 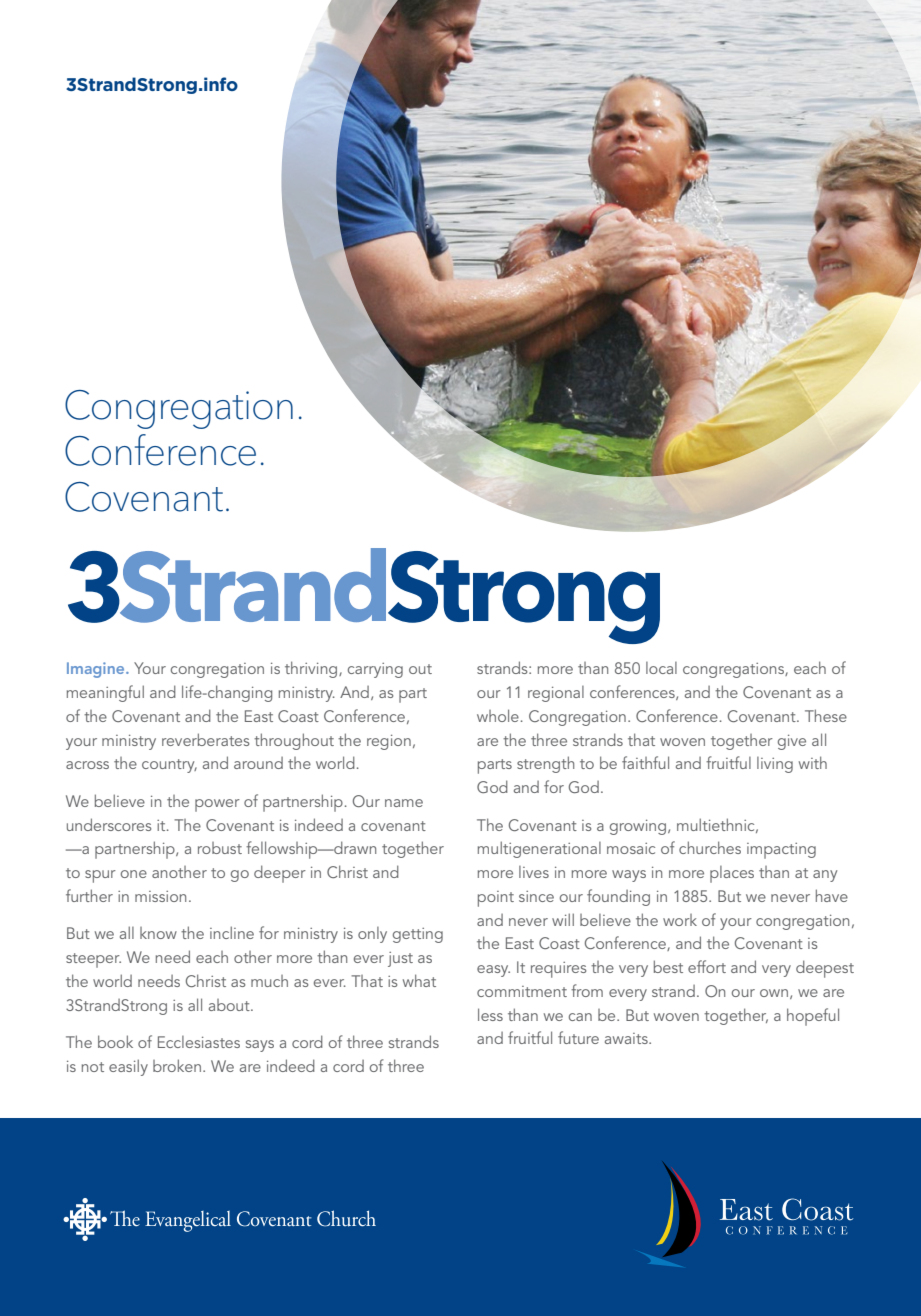 What do you see at coordinates (578, 1037) in the document?
I see `future` at bounding box center [578, 1037].
